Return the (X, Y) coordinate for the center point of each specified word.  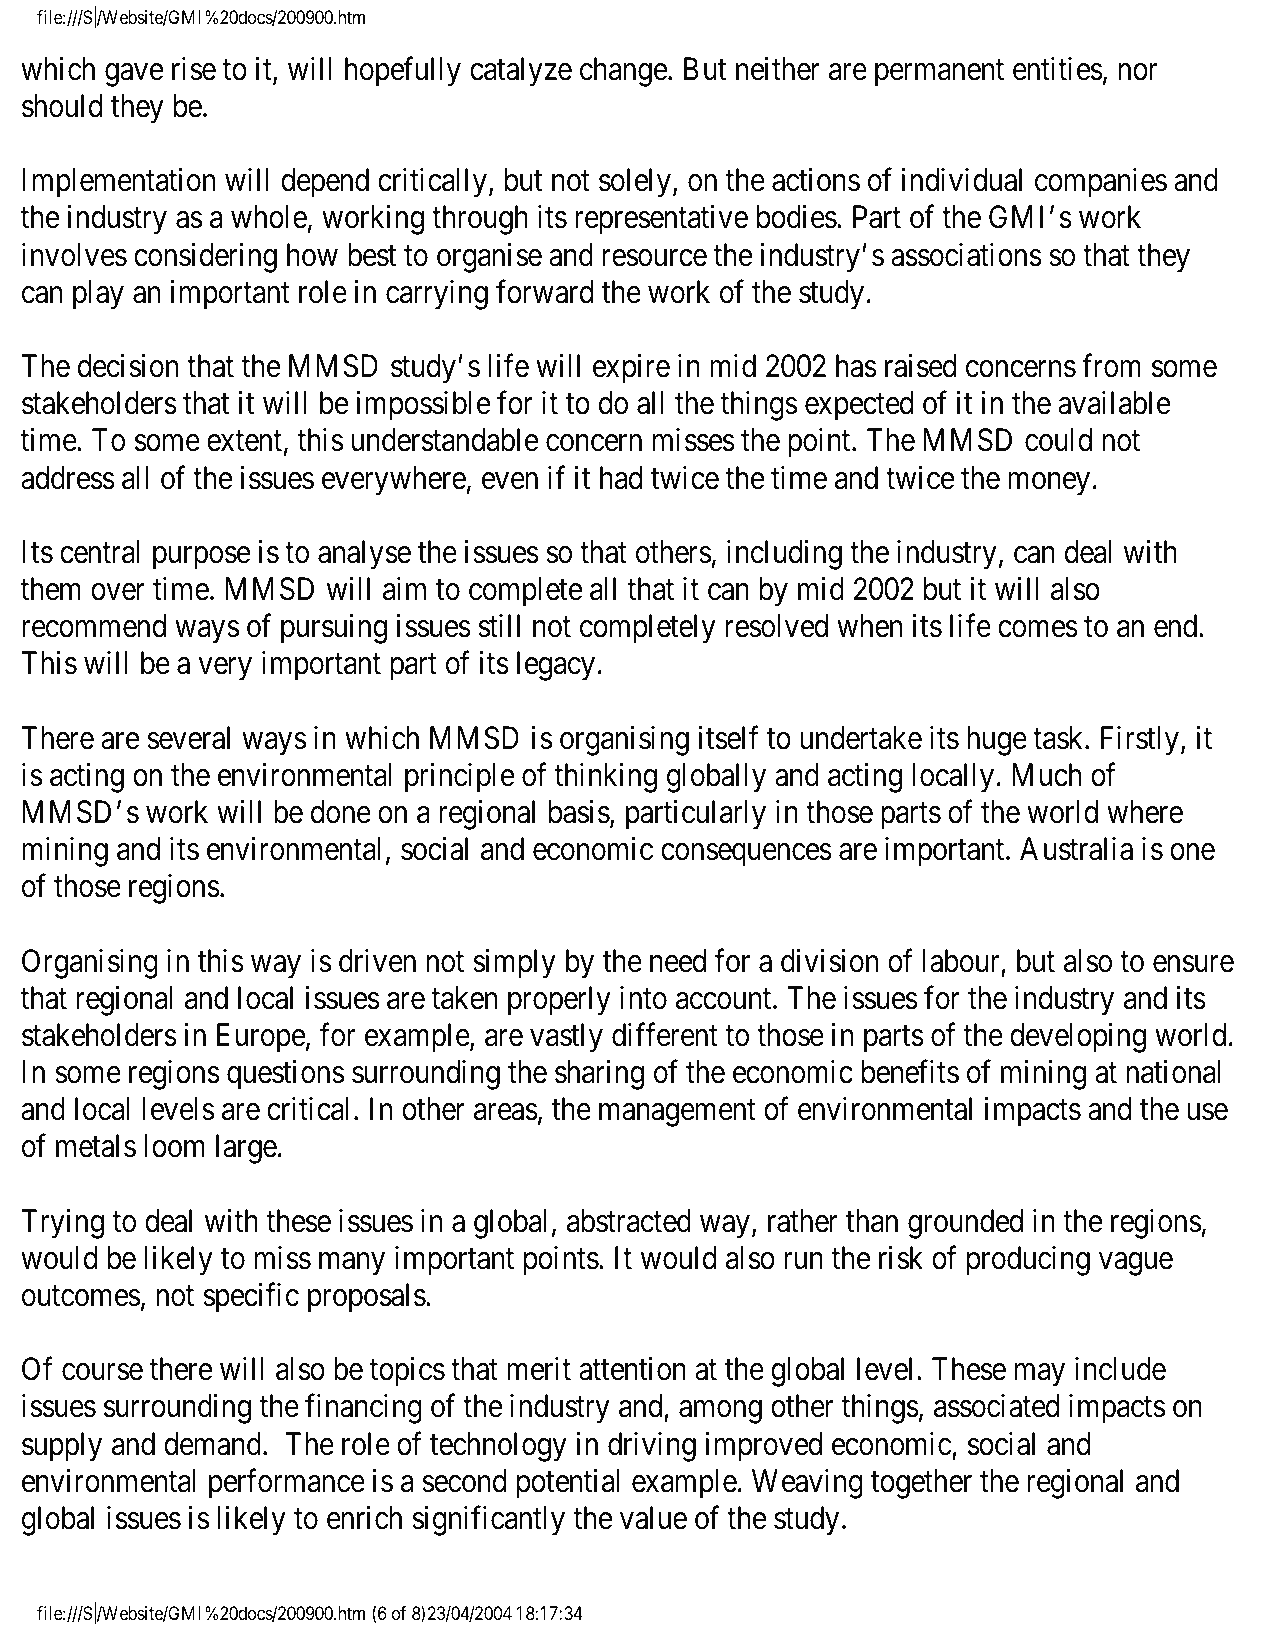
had (621, 478)
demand (214, 1444)
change (623, 72)
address (68, 478)
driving (652, 1447)
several (188, 738)
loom (174, 1146)
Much (1046, 775)
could (1058, 440)
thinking (605, 778)
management (677, 1113)
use (1207, 1112)
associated (997, 1406)
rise (194, 69)
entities (1058, 69)
